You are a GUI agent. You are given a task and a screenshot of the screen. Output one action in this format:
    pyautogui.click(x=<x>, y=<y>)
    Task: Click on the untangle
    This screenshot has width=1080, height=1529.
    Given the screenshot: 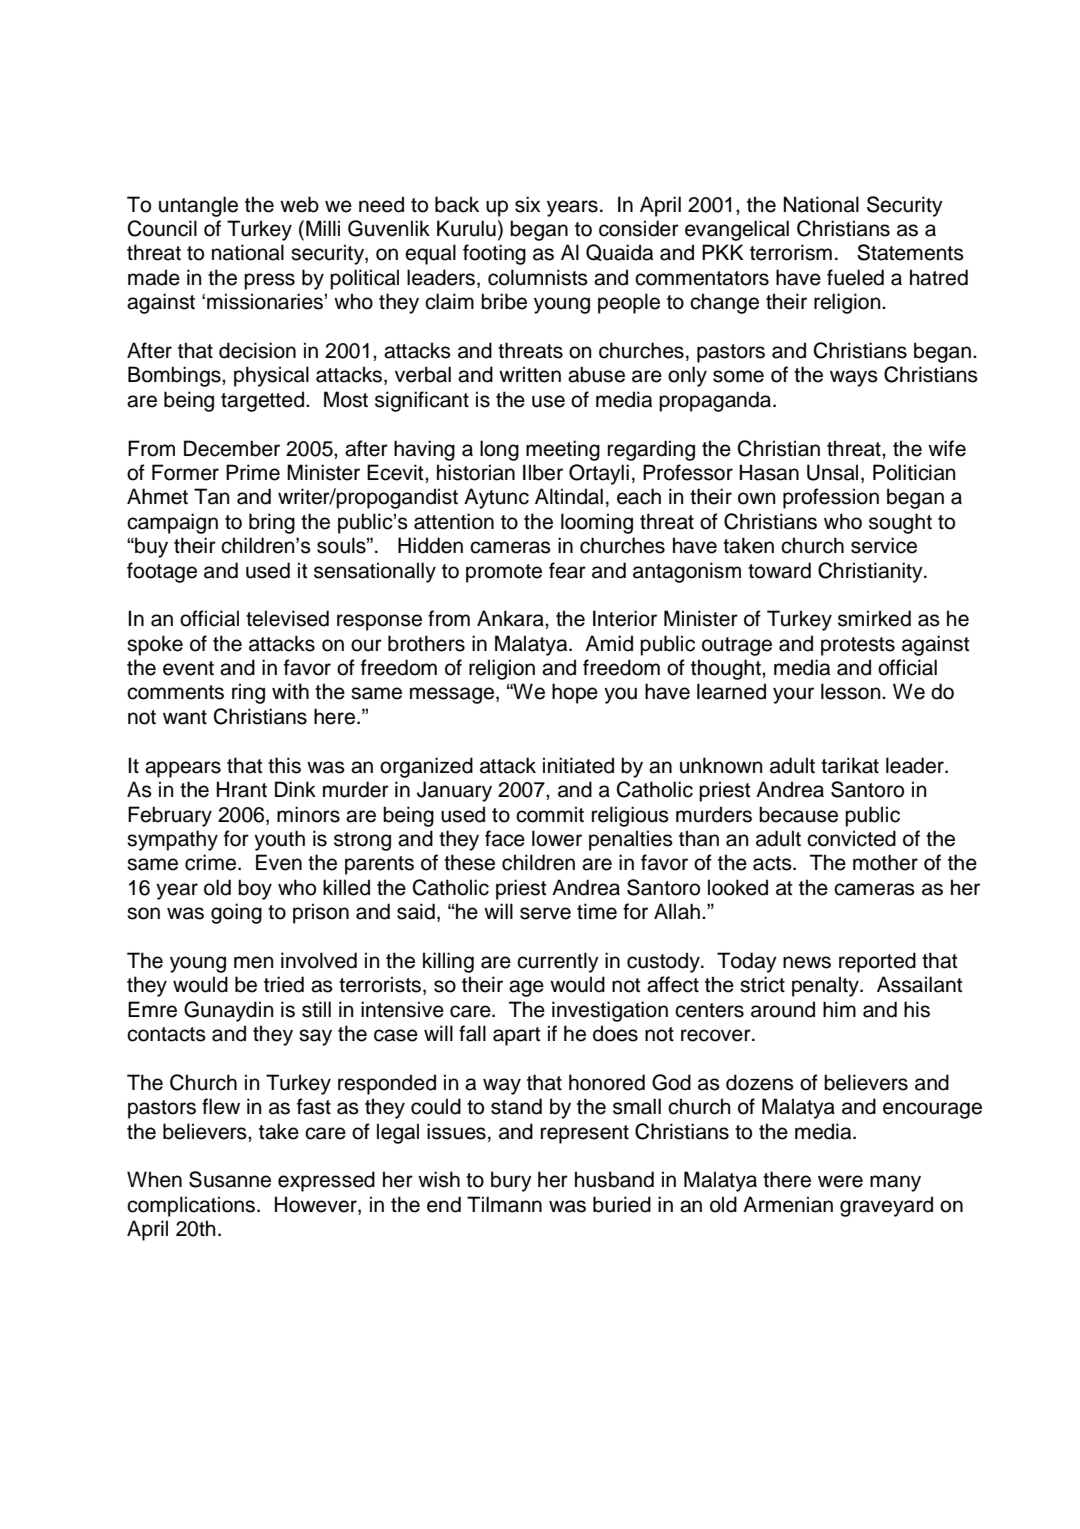 What is the action you would take?
    pyautogui.click(x=198, y=206)
